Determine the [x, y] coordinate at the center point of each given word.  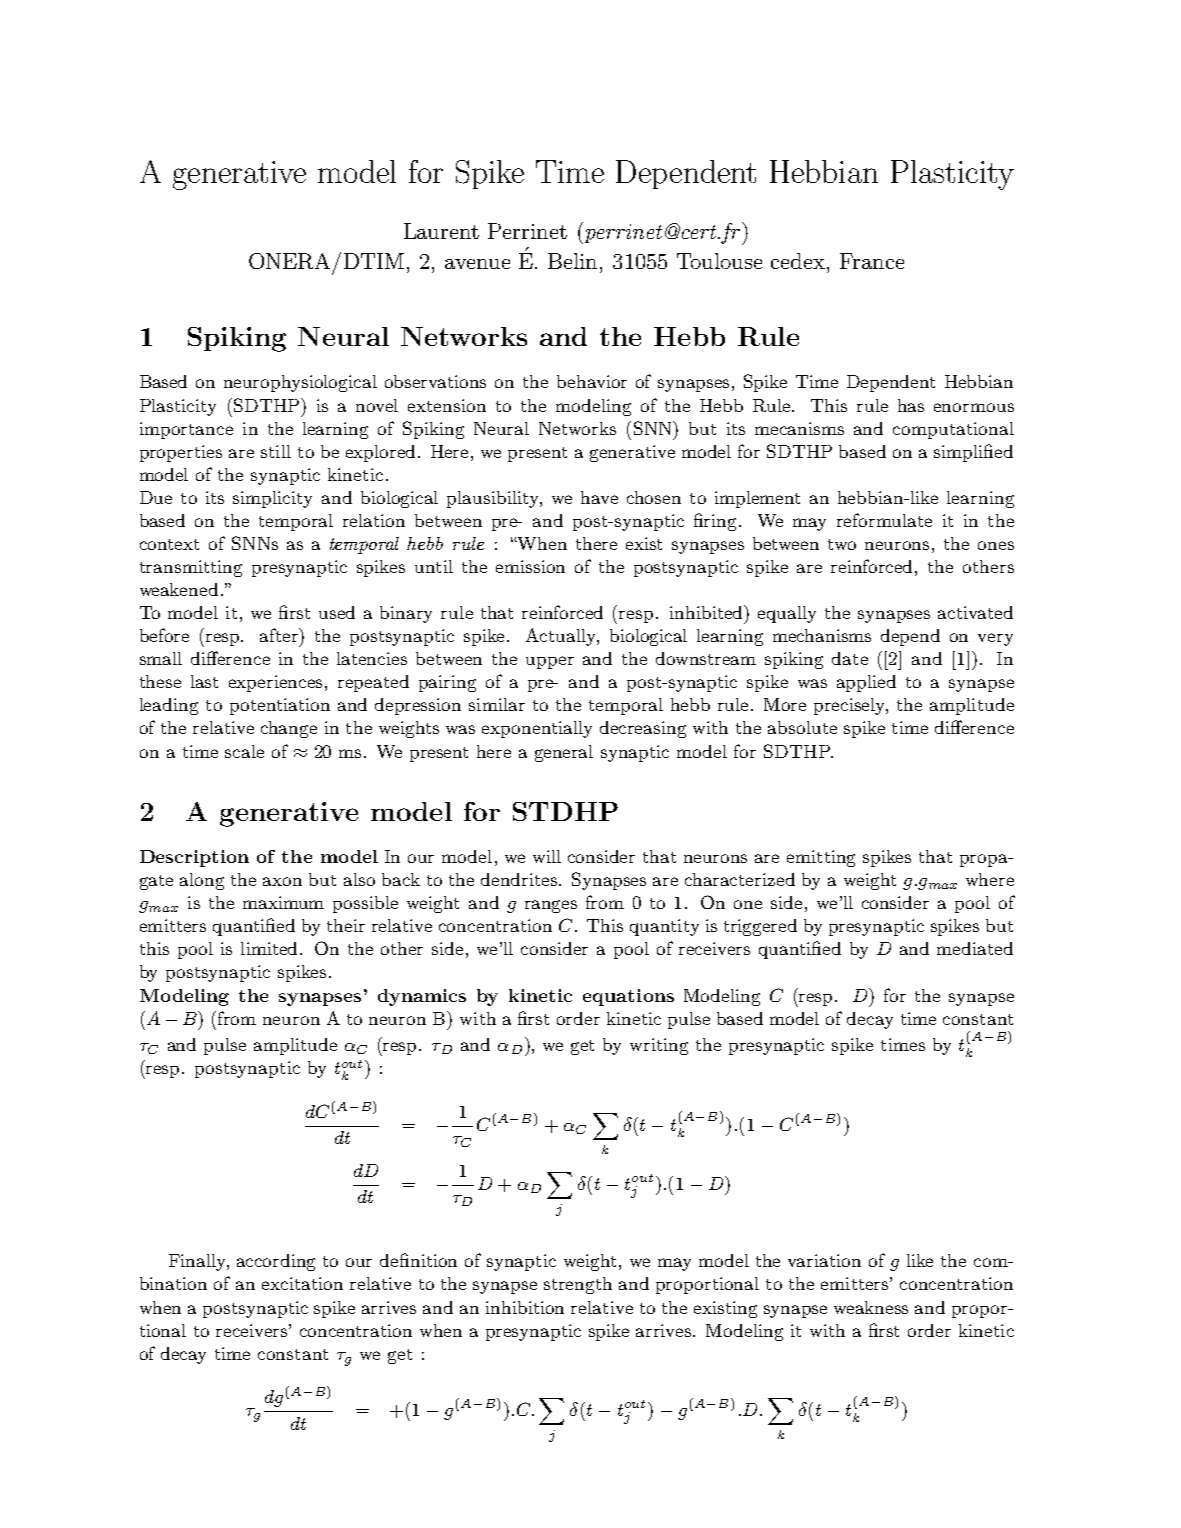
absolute [802, 727]
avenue [477, 264]
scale [244, 751]
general [564, 753]
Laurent [441, 231]
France [872, 261]
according [276, 1262]
